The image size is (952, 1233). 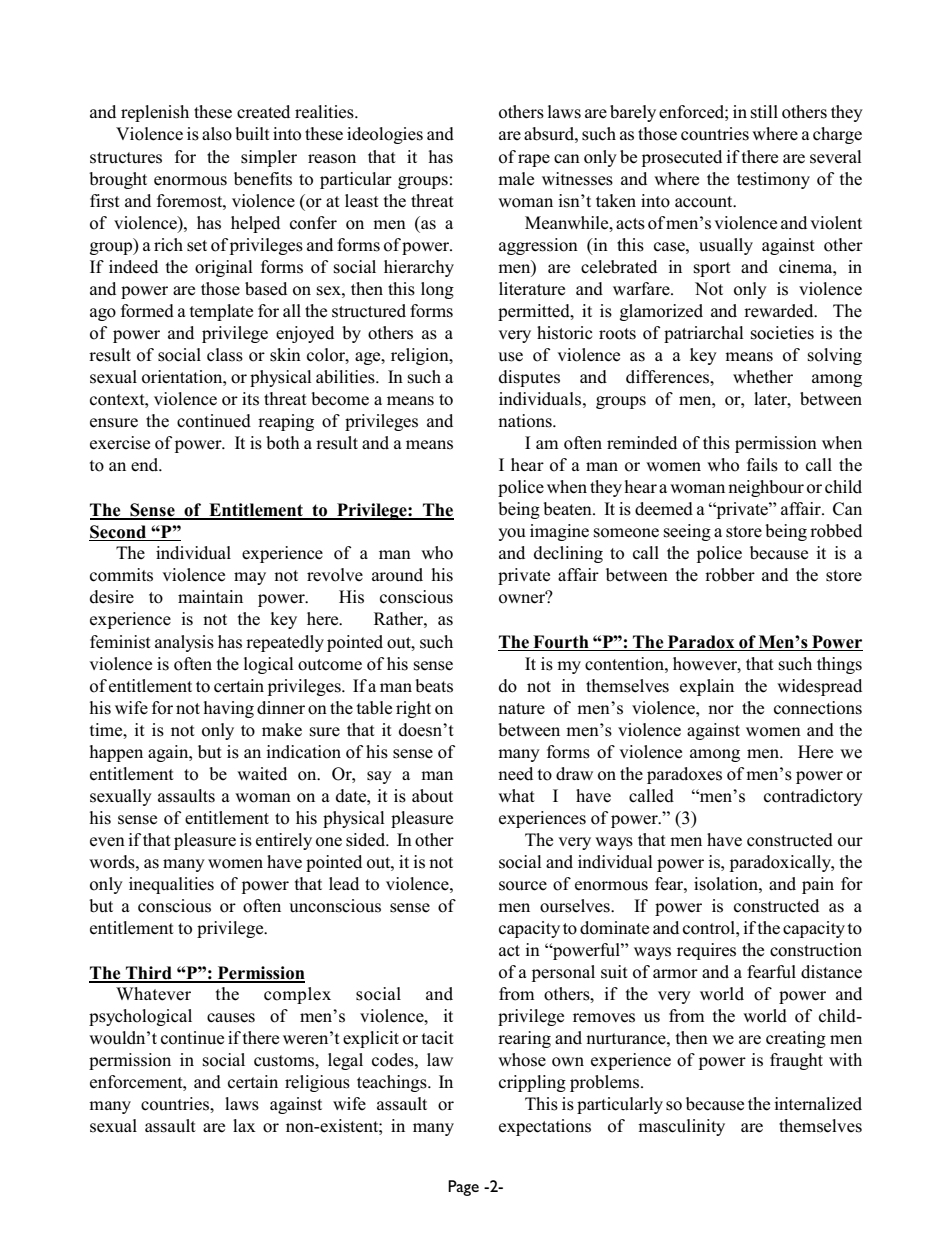 What do you see at coordinates (463, 1188) in the screenshot?
I see `Page` at bounding box center [463, 1188].
